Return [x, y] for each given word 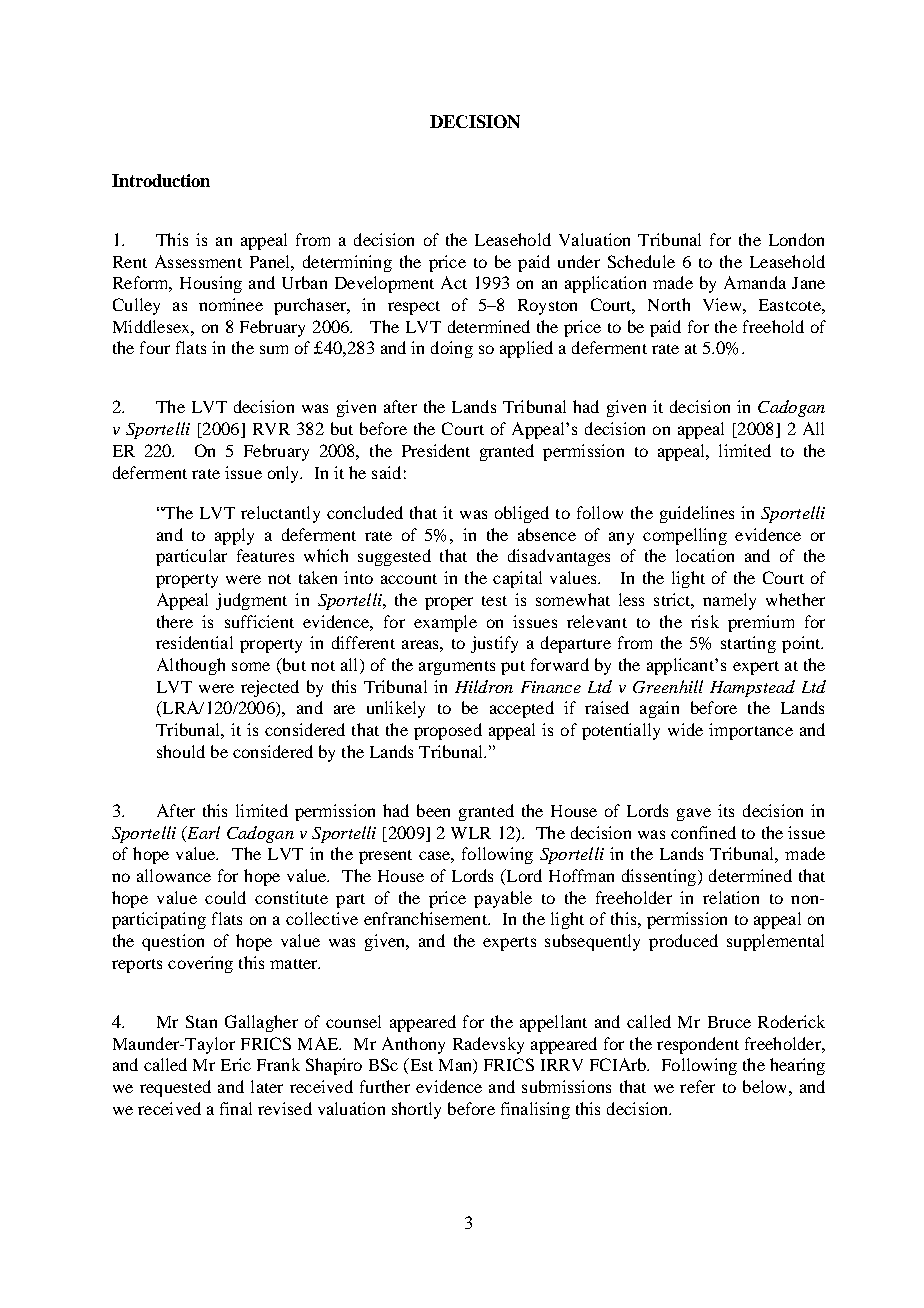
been [433, 810]
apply [234, 536]
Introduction [161, 180]
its [726, 810]
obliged [522, 514]
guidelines [697, 514]
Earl [202, 832]
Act [454, 282]
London [796, 239]
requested [175, 1088]
